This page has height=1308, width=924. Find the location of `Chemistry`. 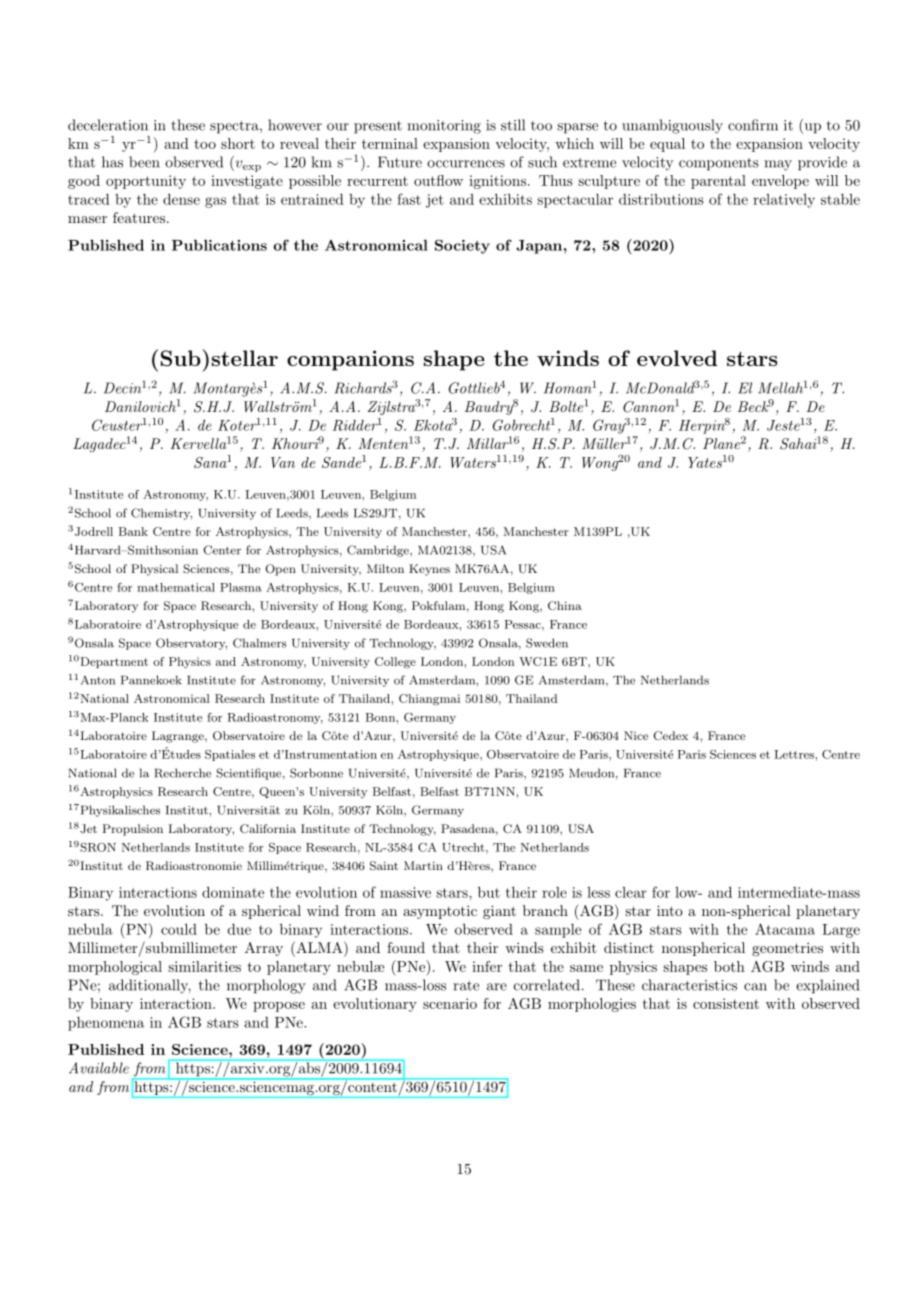

Chemistry is located at coordinates (161, 514).
